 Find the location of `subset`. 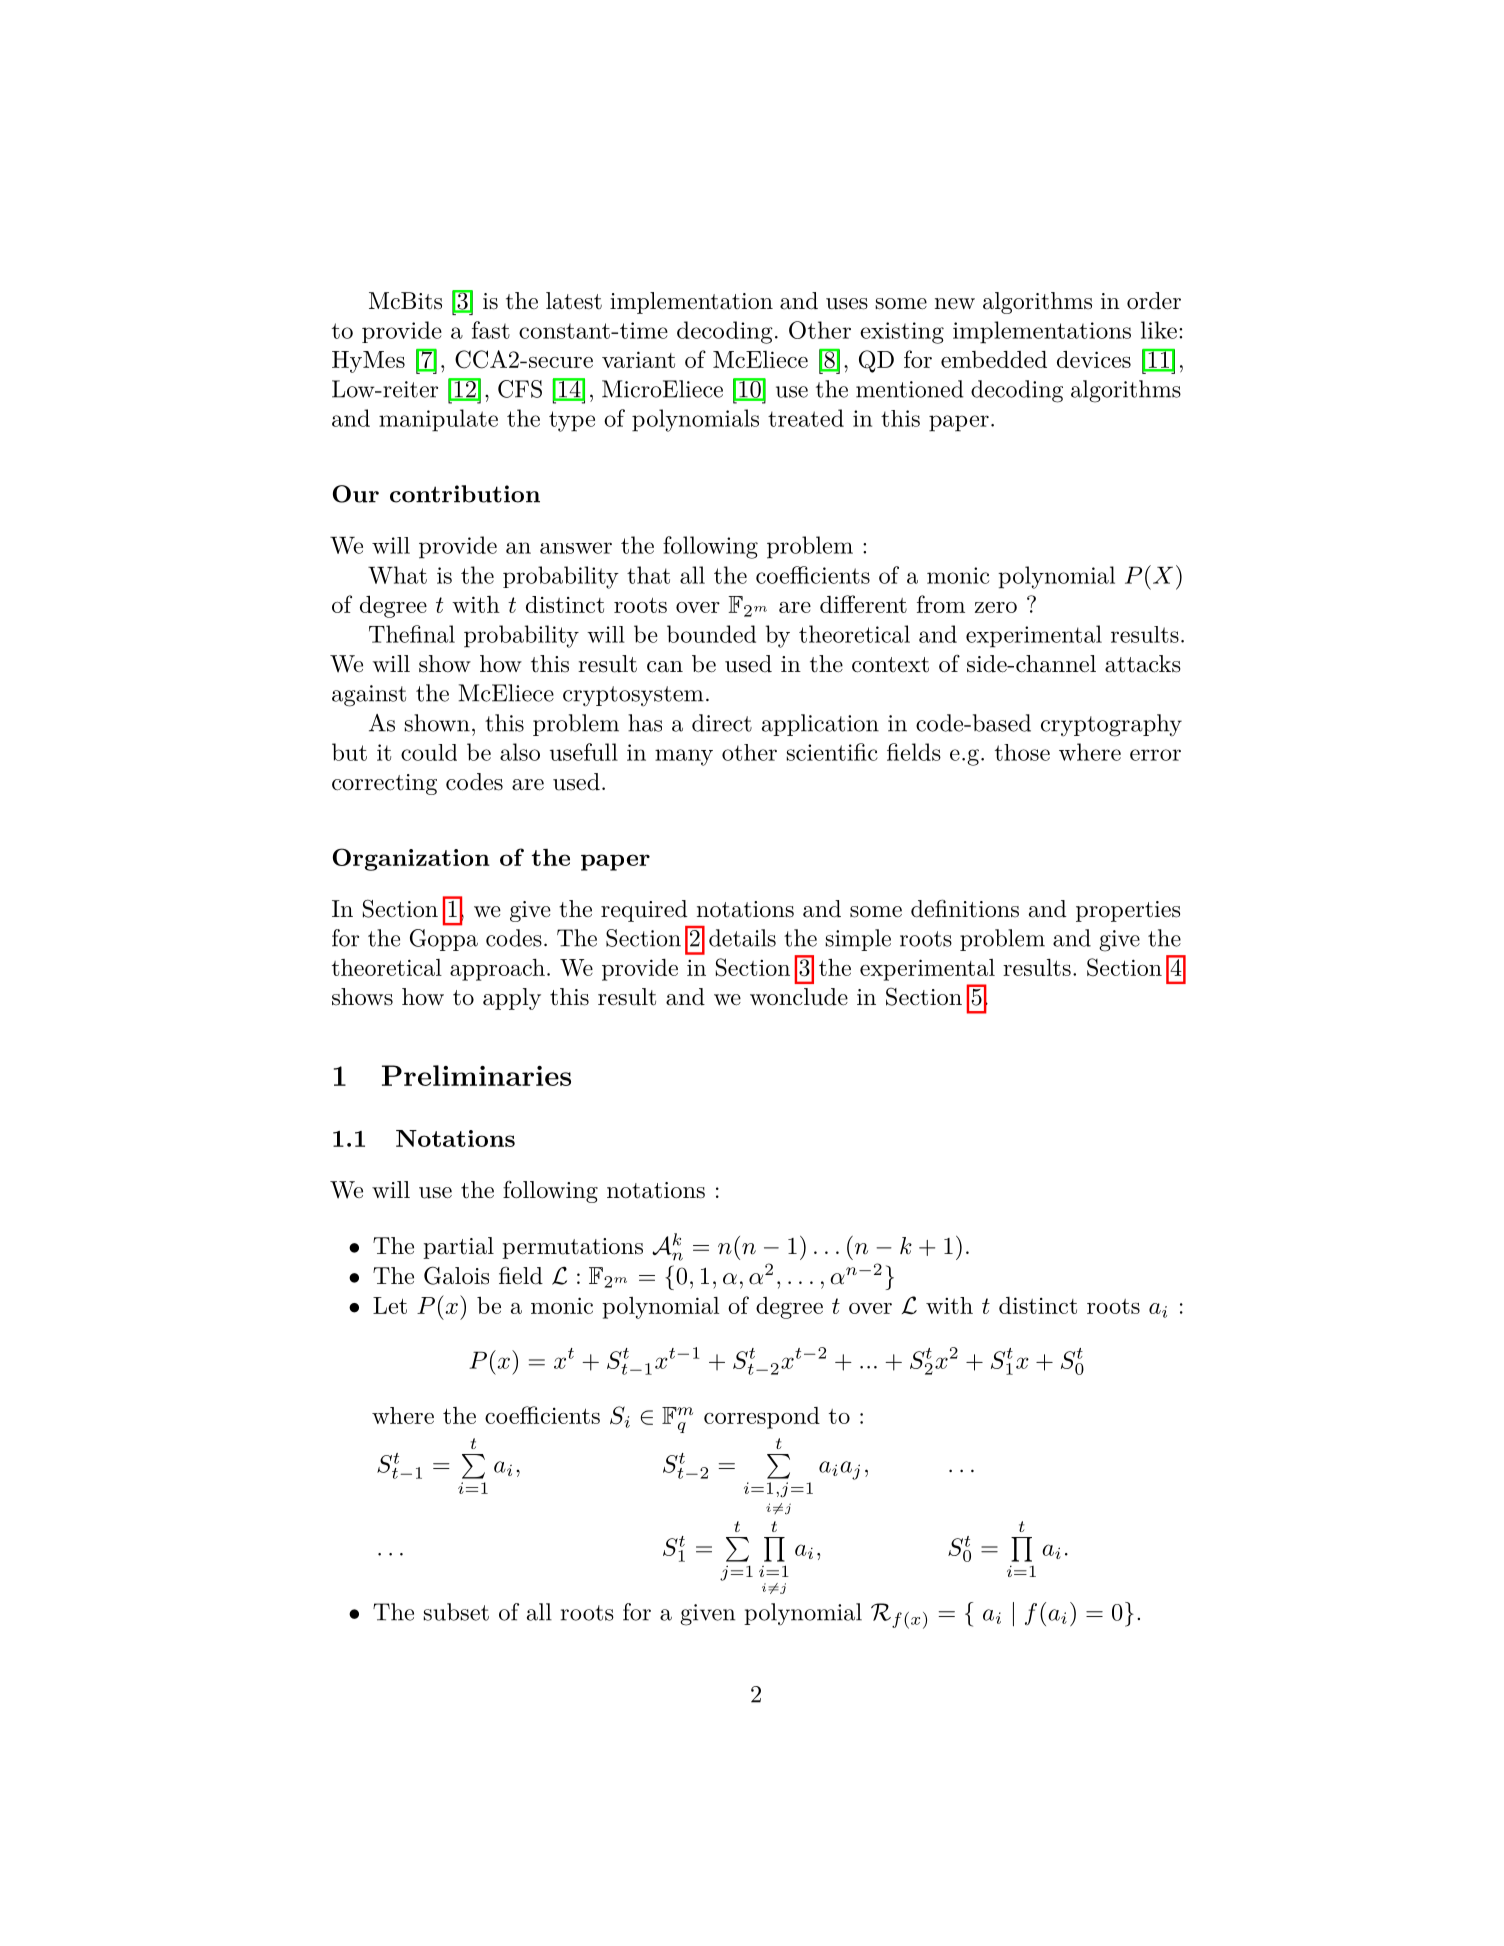

subset is located at coordinates (456, 1612).
